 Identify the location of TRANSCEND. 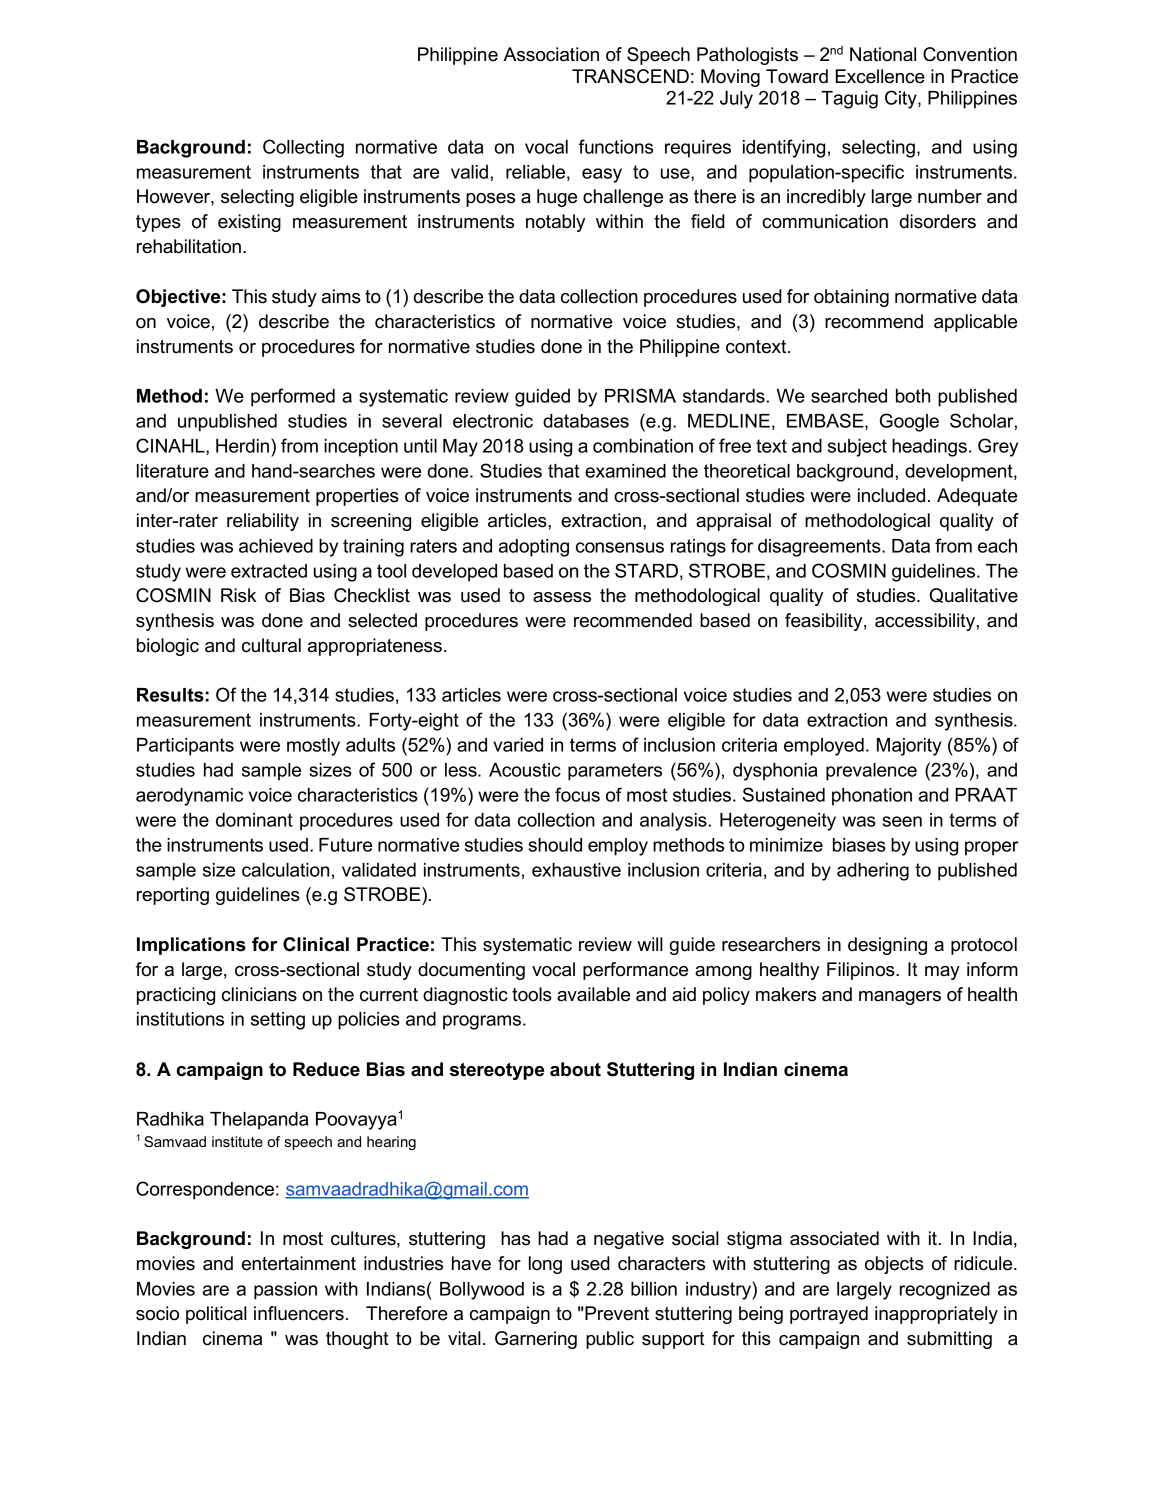
(630, 76).
